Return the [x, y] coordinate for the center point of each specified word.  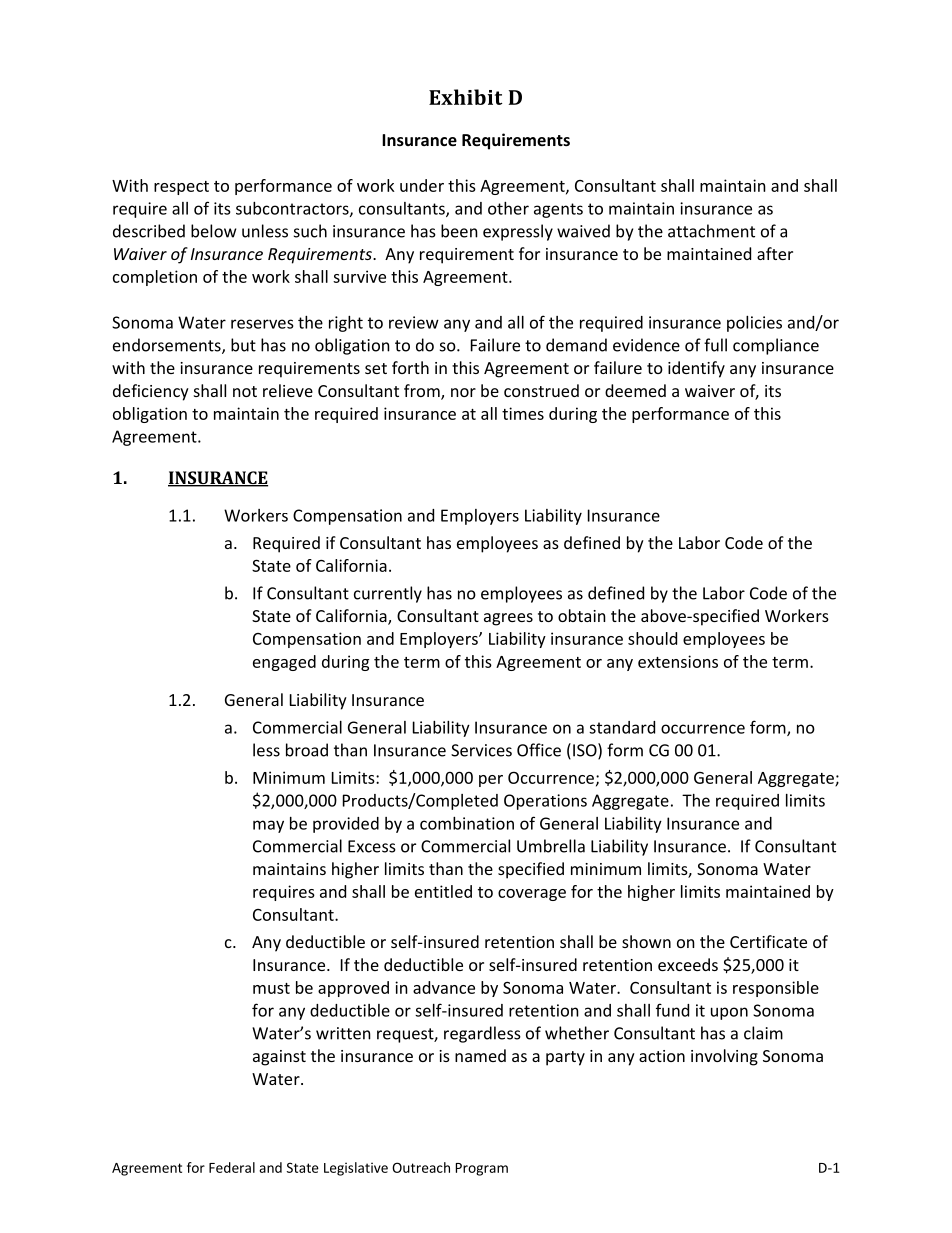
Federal [232, 1167]
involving [724, 1057]
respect [181, 188]
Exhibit [465, 97]
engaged [284, 663]
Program [482, 1169]
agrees [508, 619]
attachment [711, 231]
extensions [678, 661]
